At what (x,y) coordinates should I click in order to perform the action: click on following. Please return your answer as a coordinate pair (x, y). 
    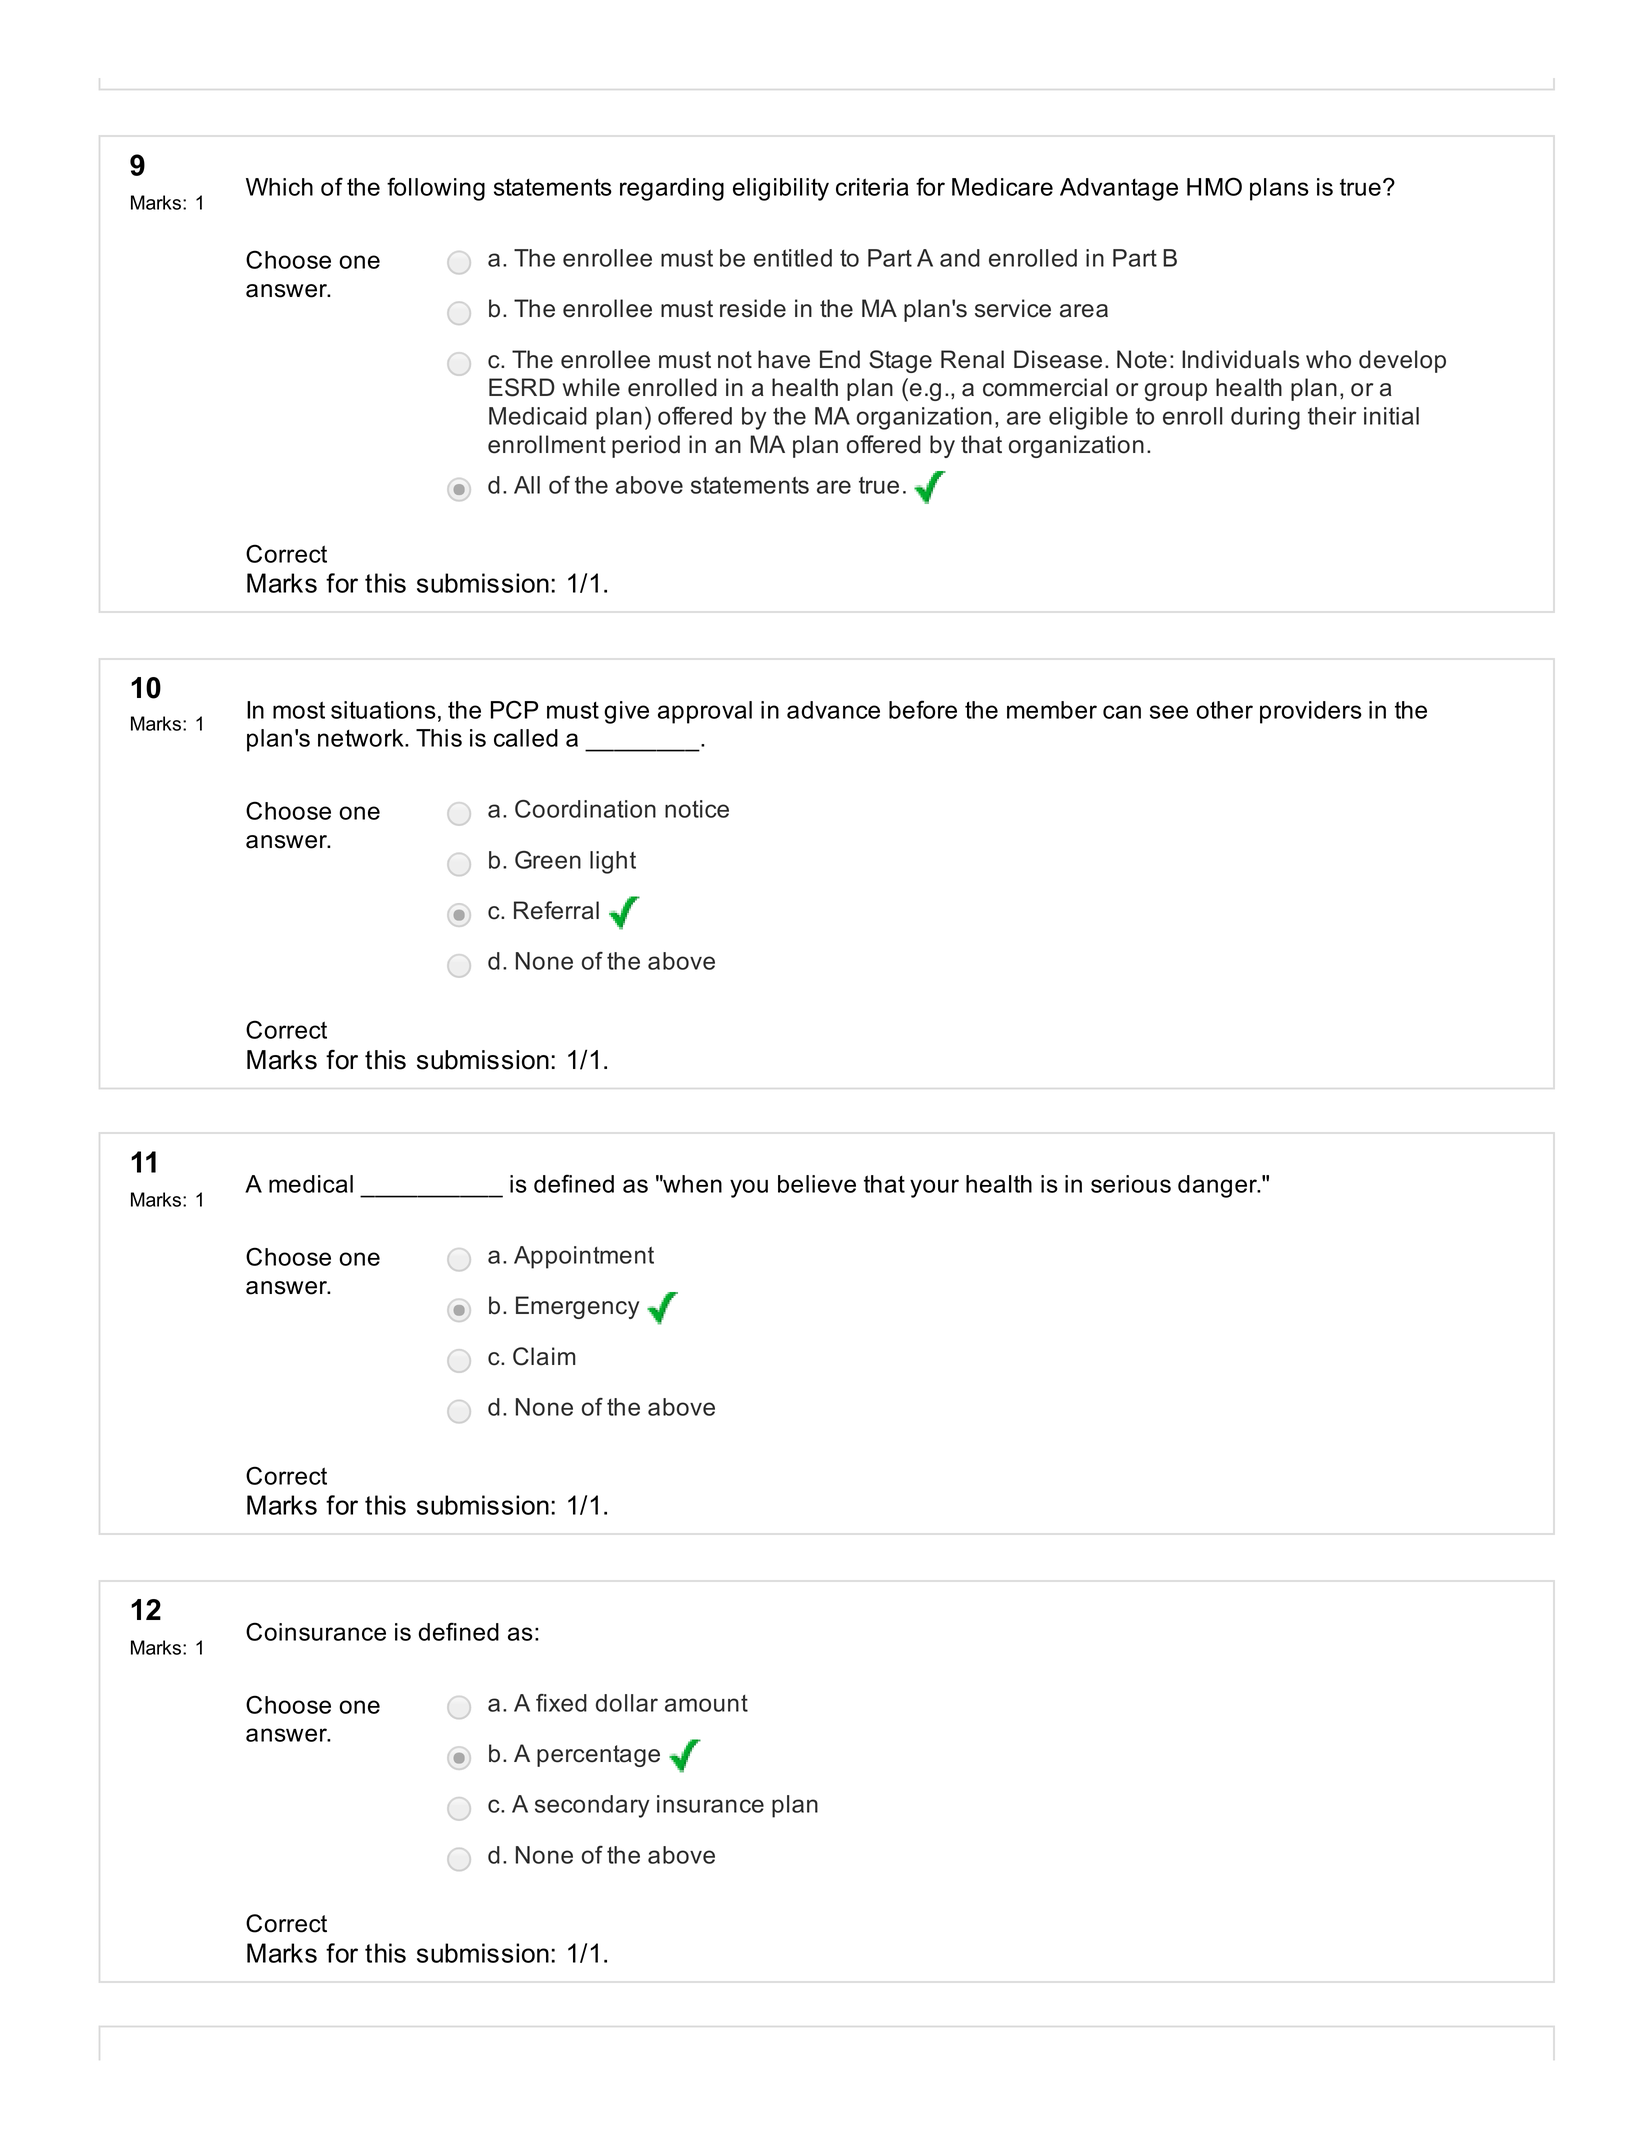
    Looking at the image, I should click on (436, 189).
